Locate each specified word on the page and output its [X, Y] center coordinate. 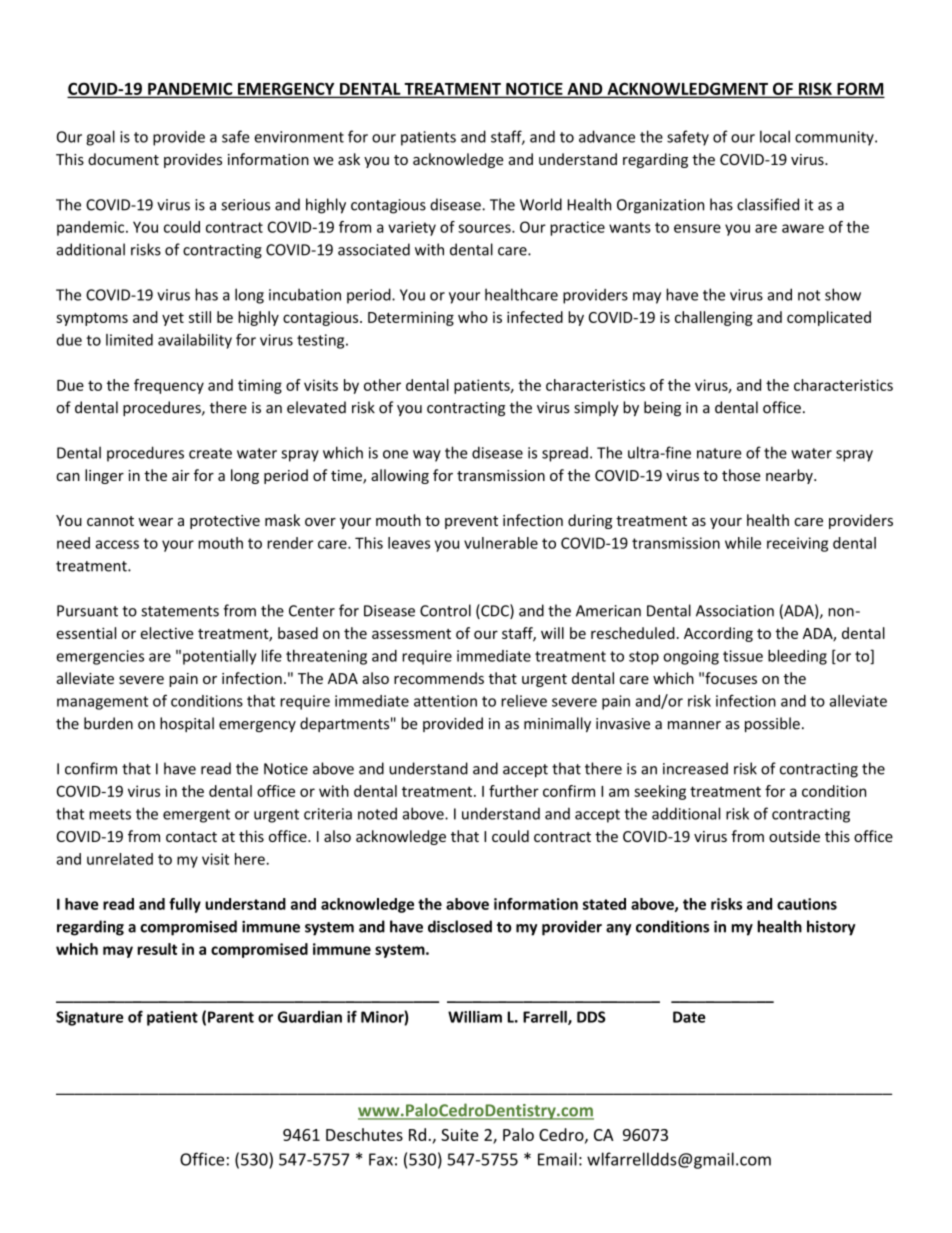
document [123, 159]
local [775, 136]
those [741, 475]
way [427, 456]
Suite [460, 1135]
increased [695, 768]
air [181, 475]
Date [689, 1017]
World [541, 204]
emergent [196, 816]
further [514, 791]
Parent [231, 1017]
